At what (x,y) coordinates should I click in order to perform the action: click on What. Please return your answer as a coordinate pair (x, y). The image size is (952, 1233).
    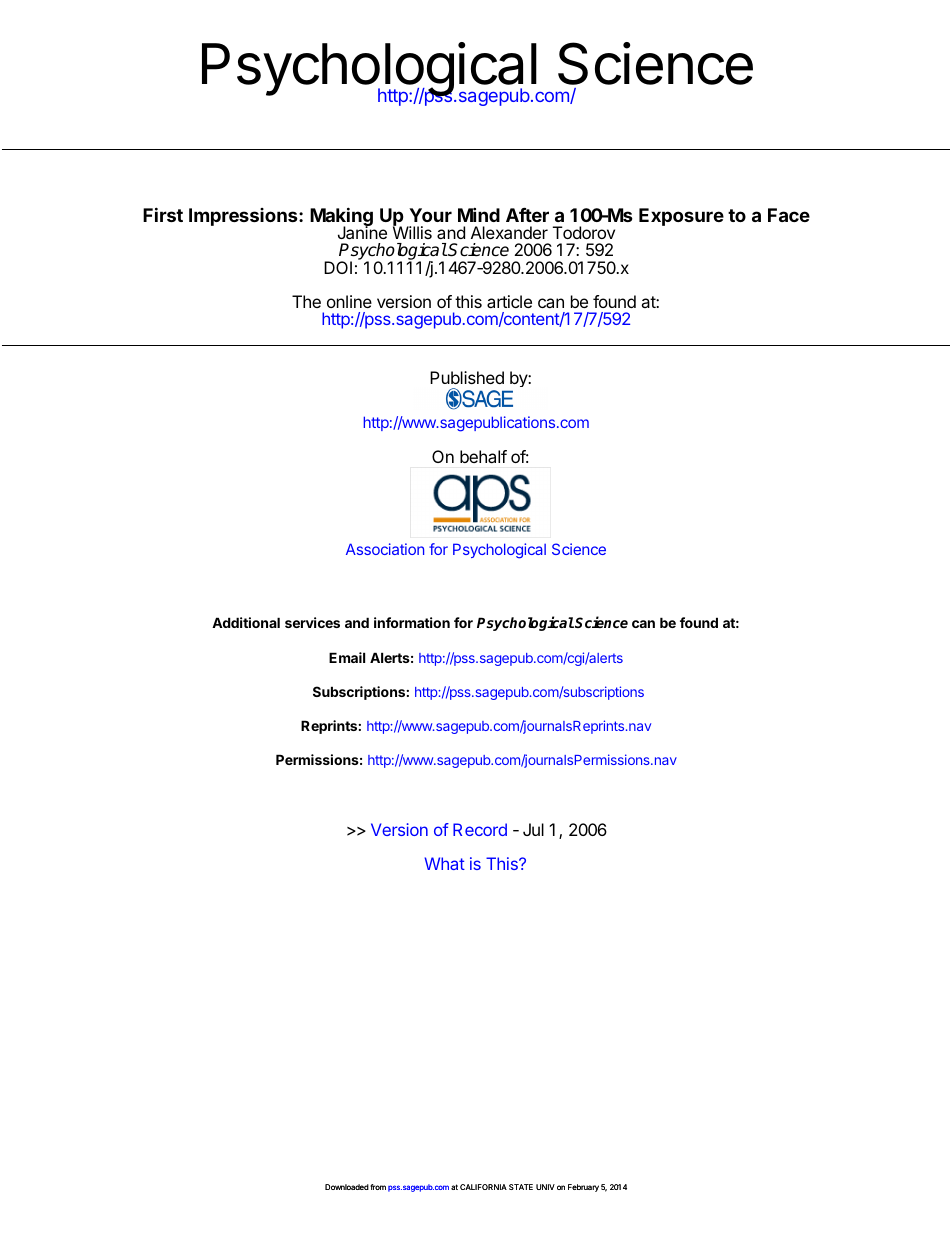
    Looking at the image, I should click on (444, 863).
